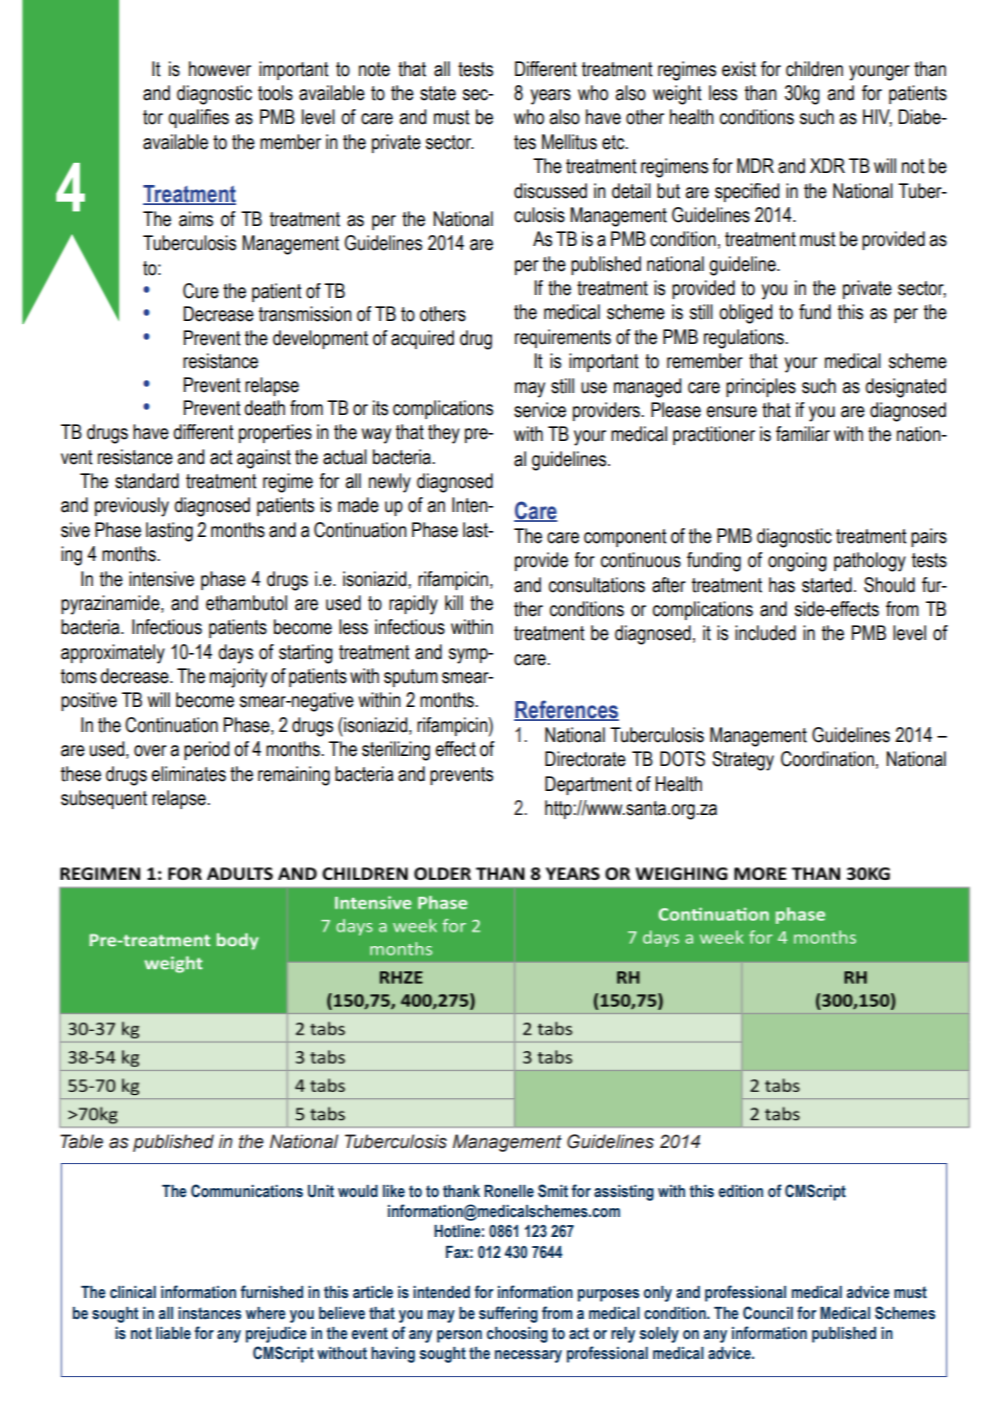 Image resolution: width=1008 pixels, height=1425 pixels. I want to click on years, so click(550, 97).
